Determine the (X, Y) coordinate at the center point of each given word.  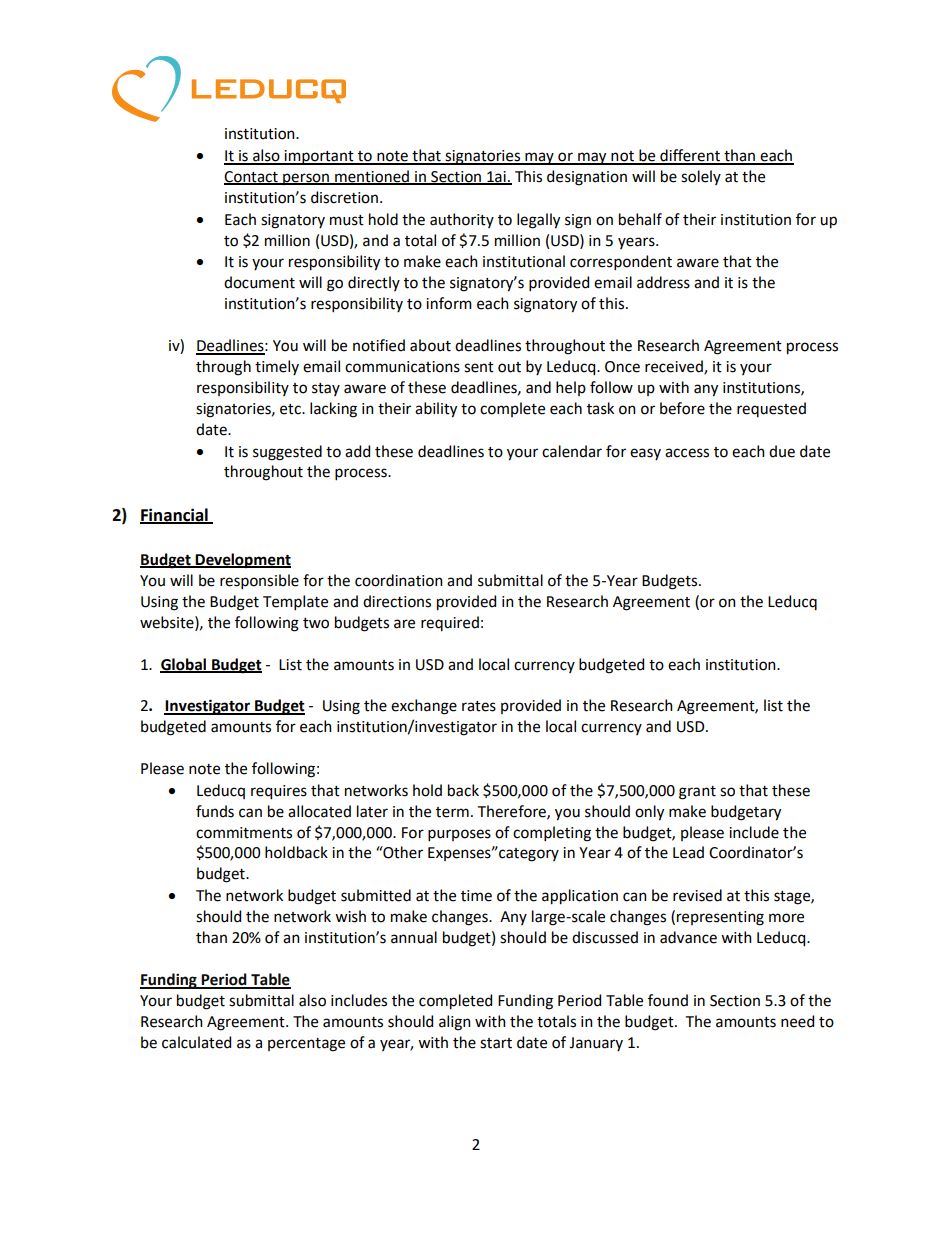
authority (462, 220)
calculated (196, 1042)
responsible (259, 581)
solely (701, 177)
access (687, 453)
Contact (252, 177)
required (450, 623)
